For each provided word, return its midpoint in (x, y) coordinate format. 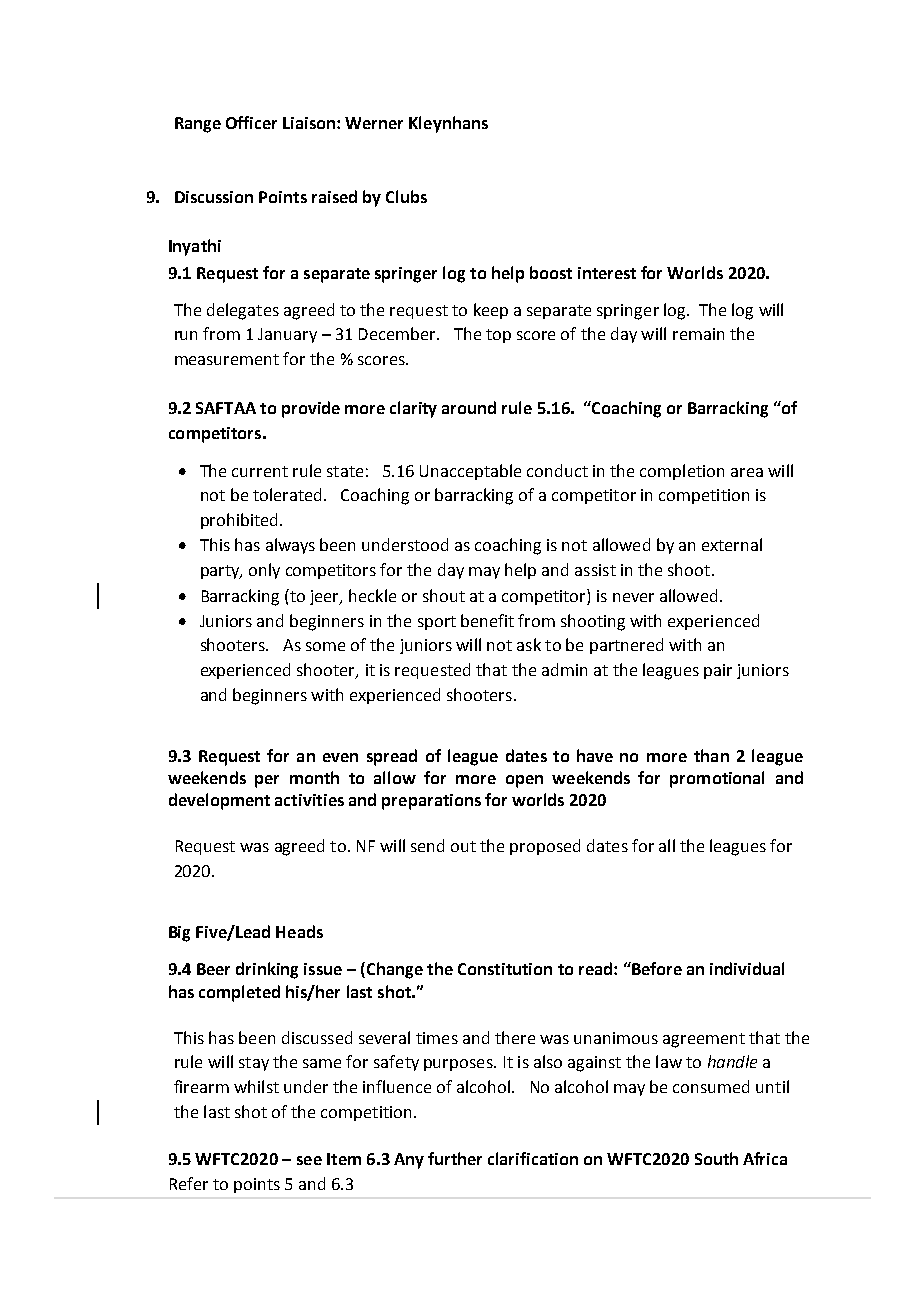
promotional (717, 779)
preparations (431, 802)
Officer (251, 122)
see (309, 1160)
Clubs (406, 196)
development (219, 801)
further (455, 1158)
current (260, 471)
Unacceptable (470, 472)
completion (682, 472)
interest (607, 273)
